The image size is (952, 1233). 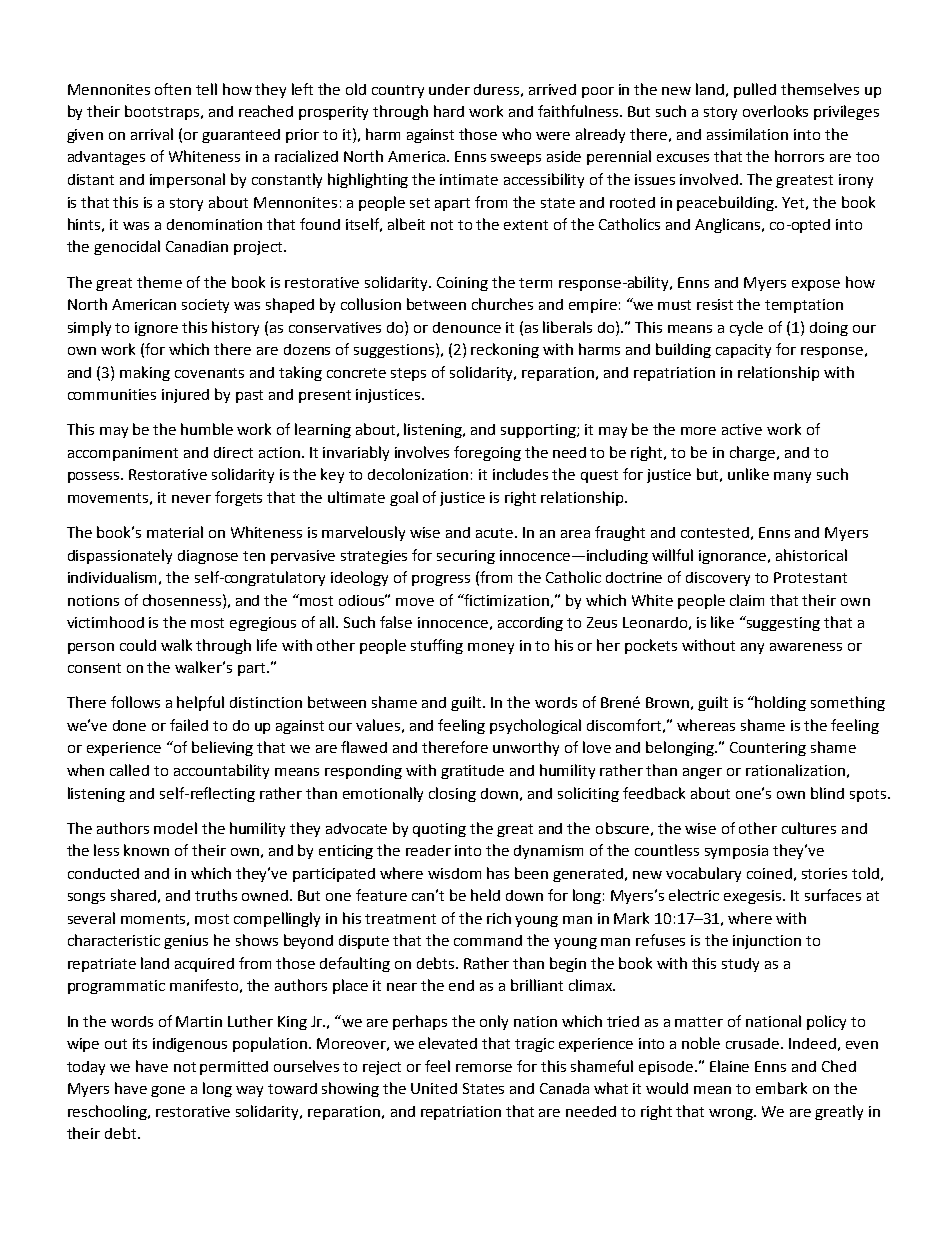 I want to click on exegesis, so click(x=754, y=897).
